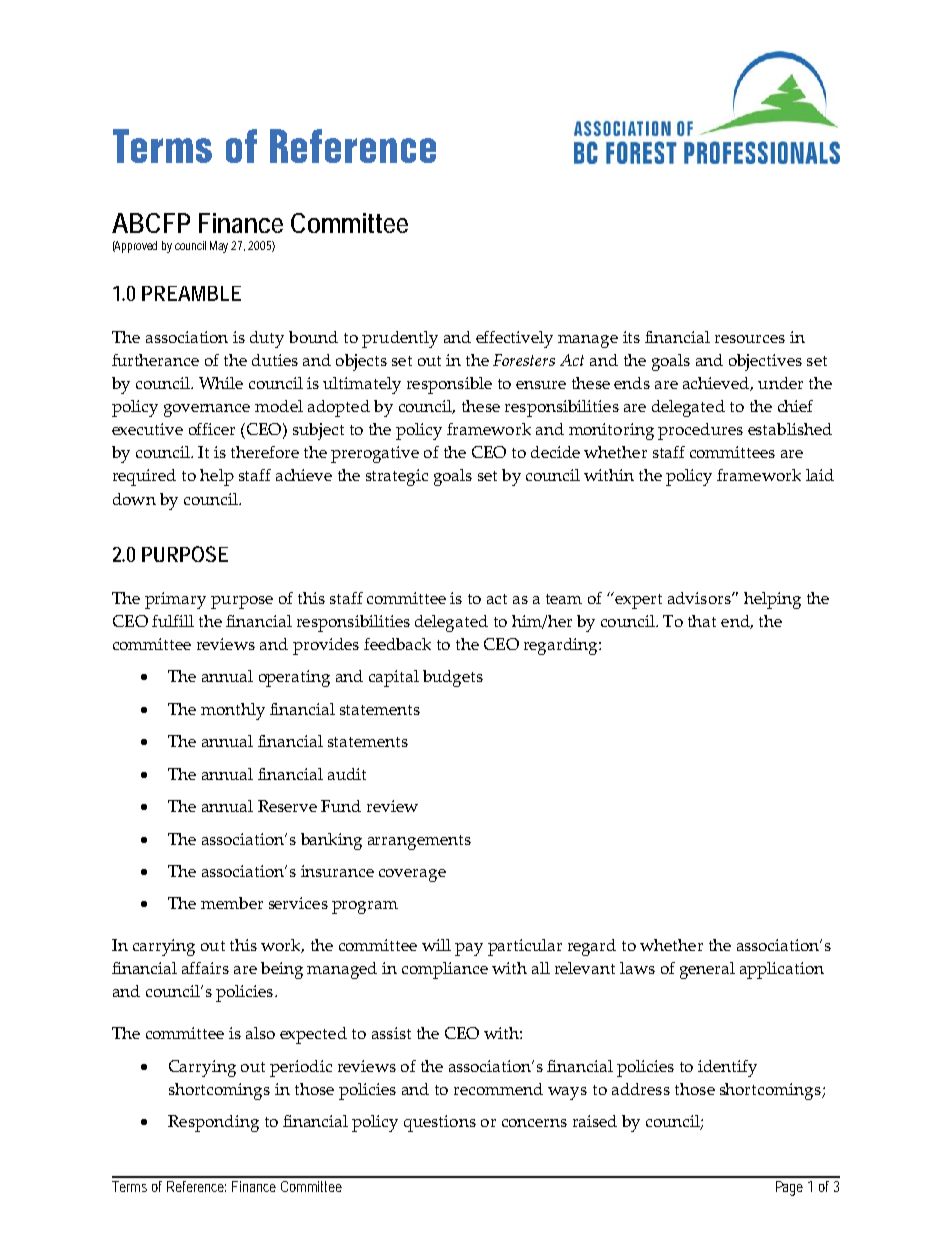 This screenshot has width=952, height=1233. What do you see at coordinates (514, 339) in the screenshot?
I see `effectively` at bounding box center [514, 339].
